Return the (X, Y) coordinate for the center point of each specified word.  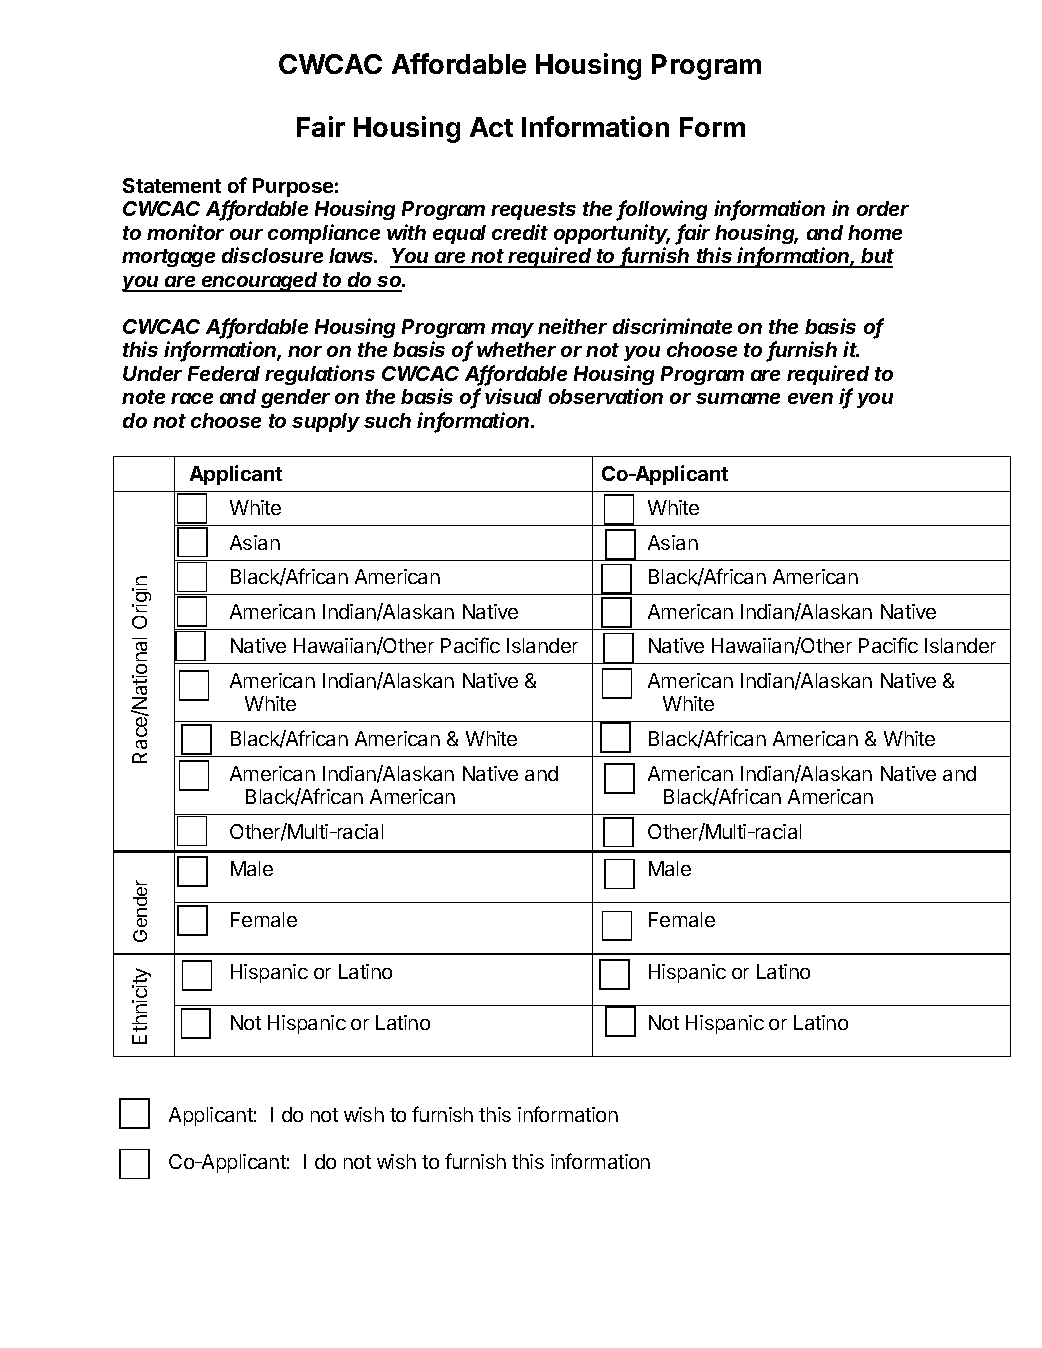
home (875, 232)
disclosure (272, 255)
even (810, 398)
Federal (224, 373)
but (877, 257)
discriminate (672, 326)
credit (520, 232)
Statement (172, 185)
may (512, 330)
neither (572, 326)
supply (326, 422)
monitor (185, 232)
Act (491, 127)
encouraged (260, 282)
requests (533, 211)
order (883, 208)
